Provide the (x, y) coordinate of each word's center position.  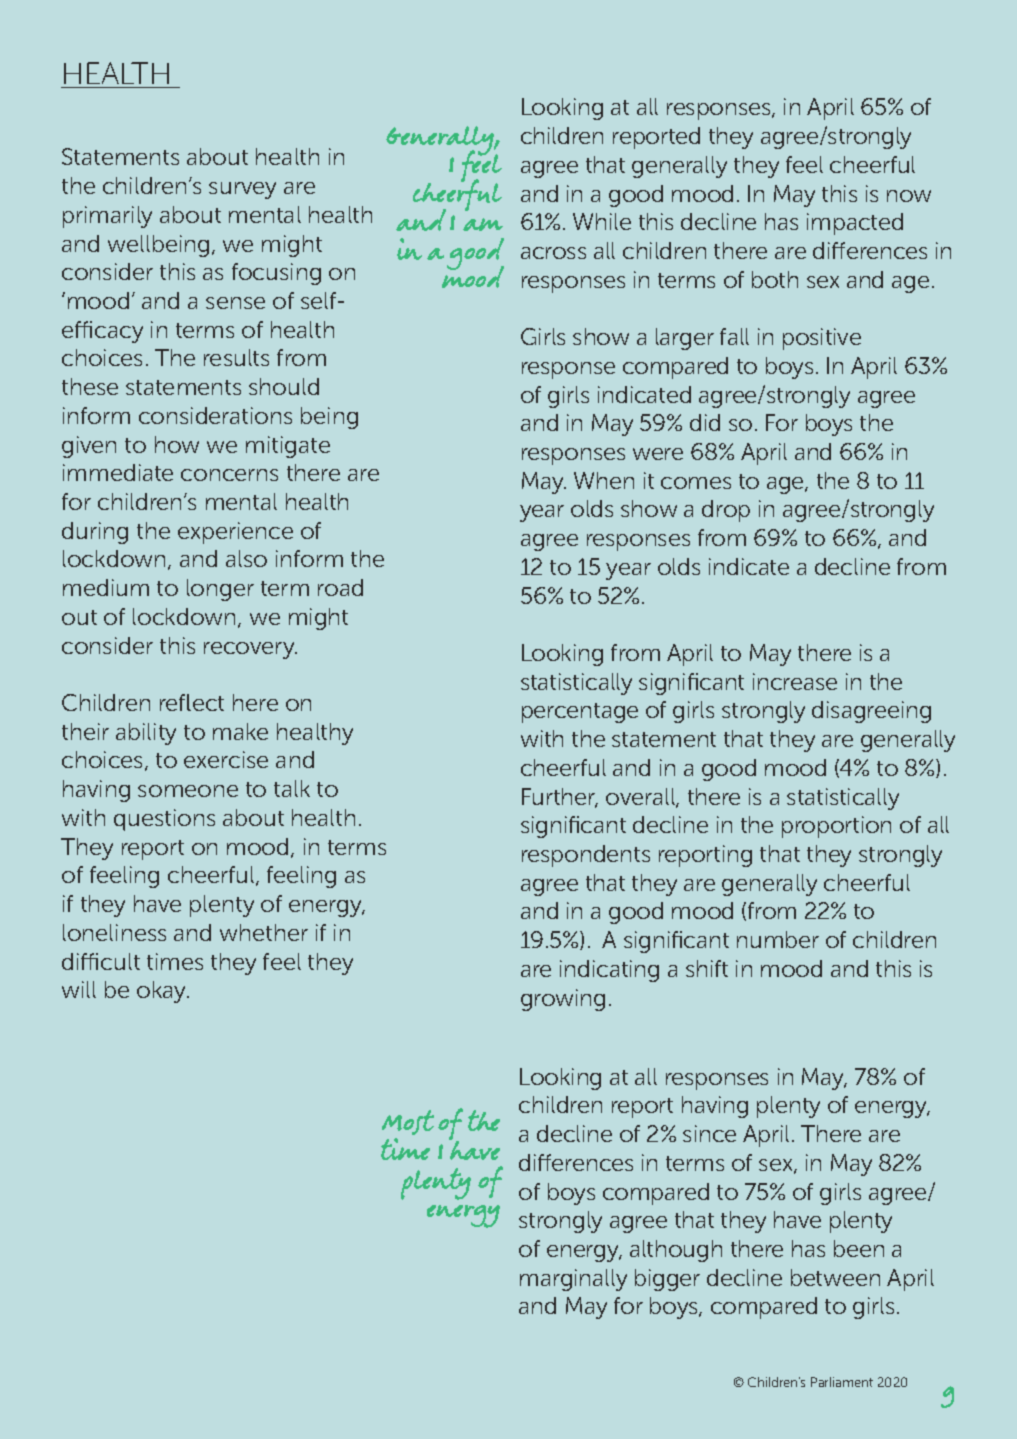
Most (408, 1122)
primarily (107, 217)
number (778, 939)
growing (563, 1000)
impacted (855, 224)
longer (220, 590)
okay (163, 992)
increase (795, 681)
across (553, 253)
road (340, 587)
